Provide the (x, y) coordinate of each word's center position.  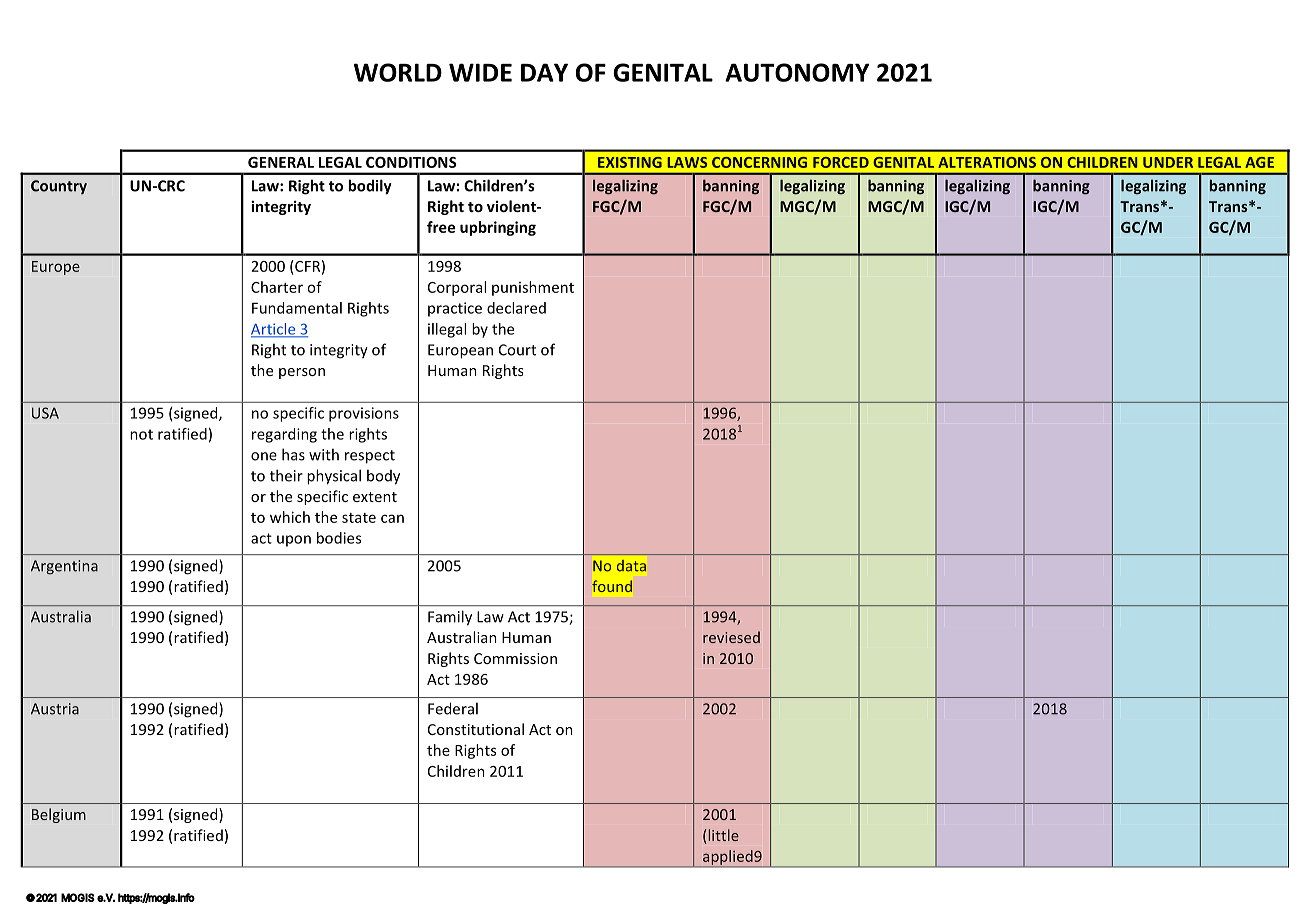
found (612, 586)
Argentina (64, 567)
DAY (544, 72)
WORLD (398, 72)
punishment (533, 288)
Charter (277, 287)
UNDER (1168, 162)
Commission (515, 658)
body (383, 477)
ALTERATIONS (987, 162)
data (631, 566)
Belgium (59, 815)
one (264, 456)
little (724, 835)
